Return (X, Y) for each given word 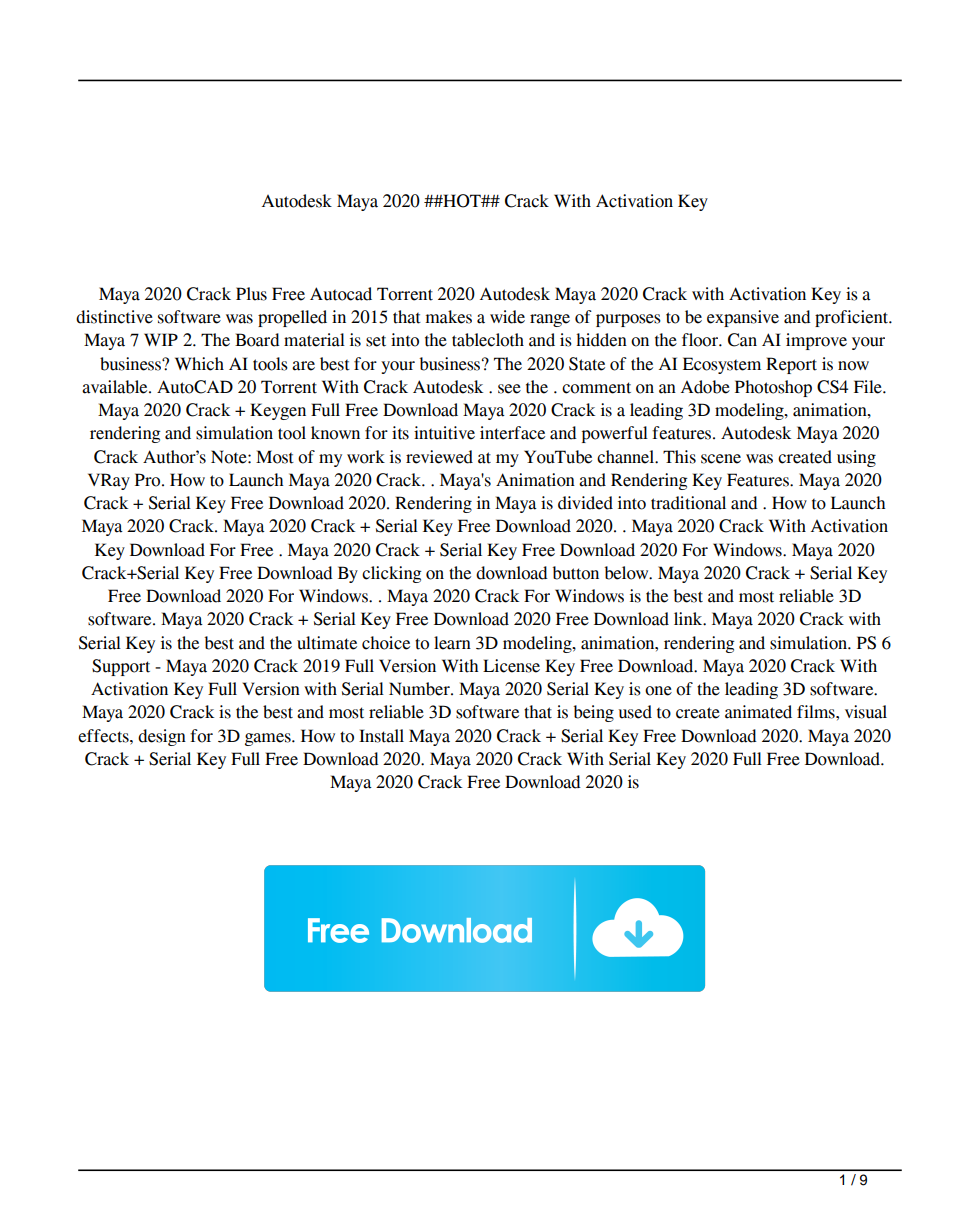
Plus (251, 294)
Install (381, 736)
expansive (743, 318)
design (162, 737)
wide (507, 317)
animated (758, 712)
